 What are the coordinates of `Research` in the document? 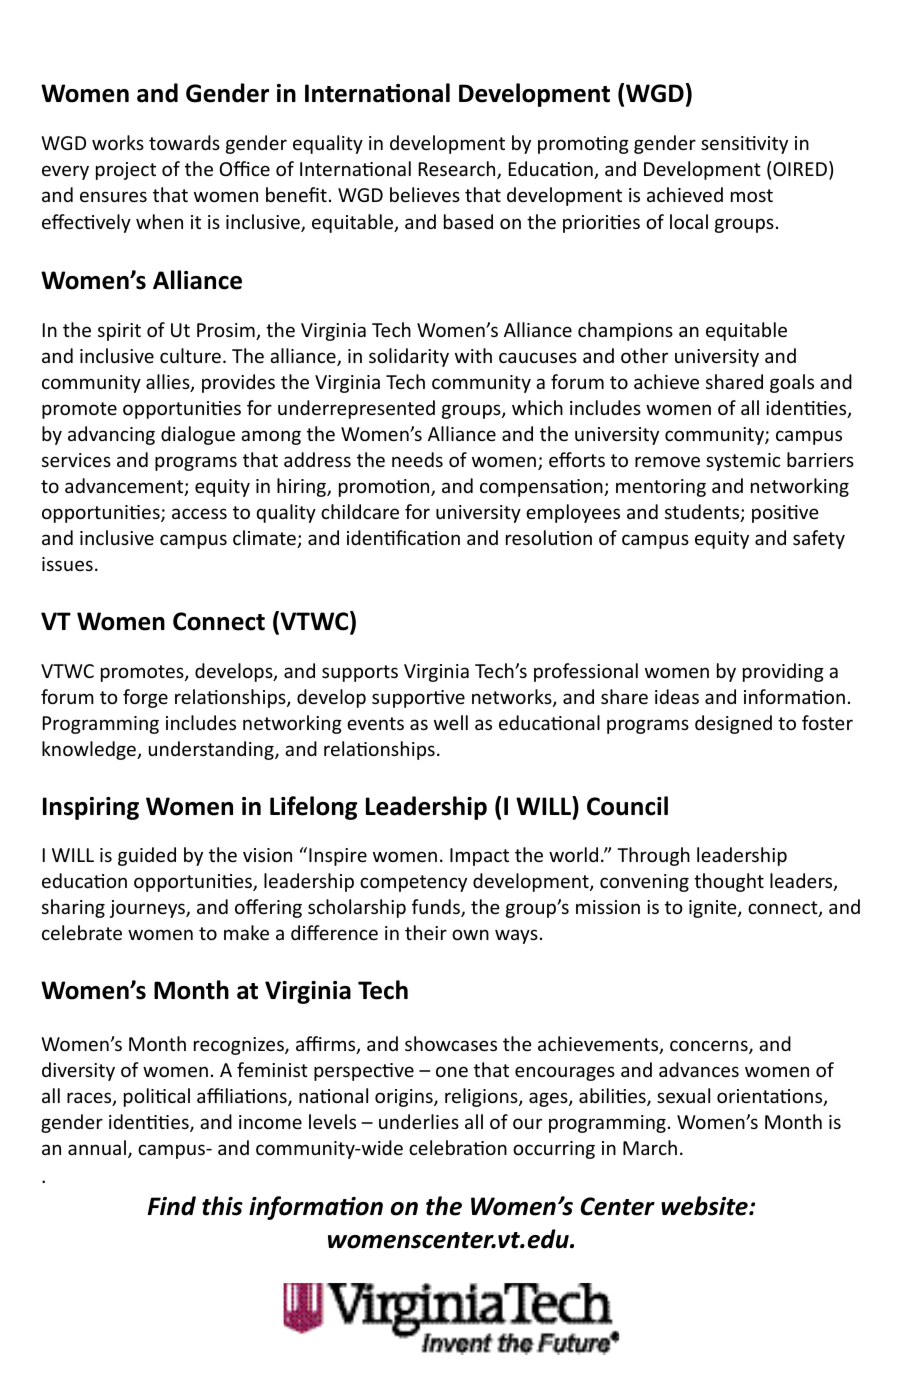 It's located at (458, 170).
